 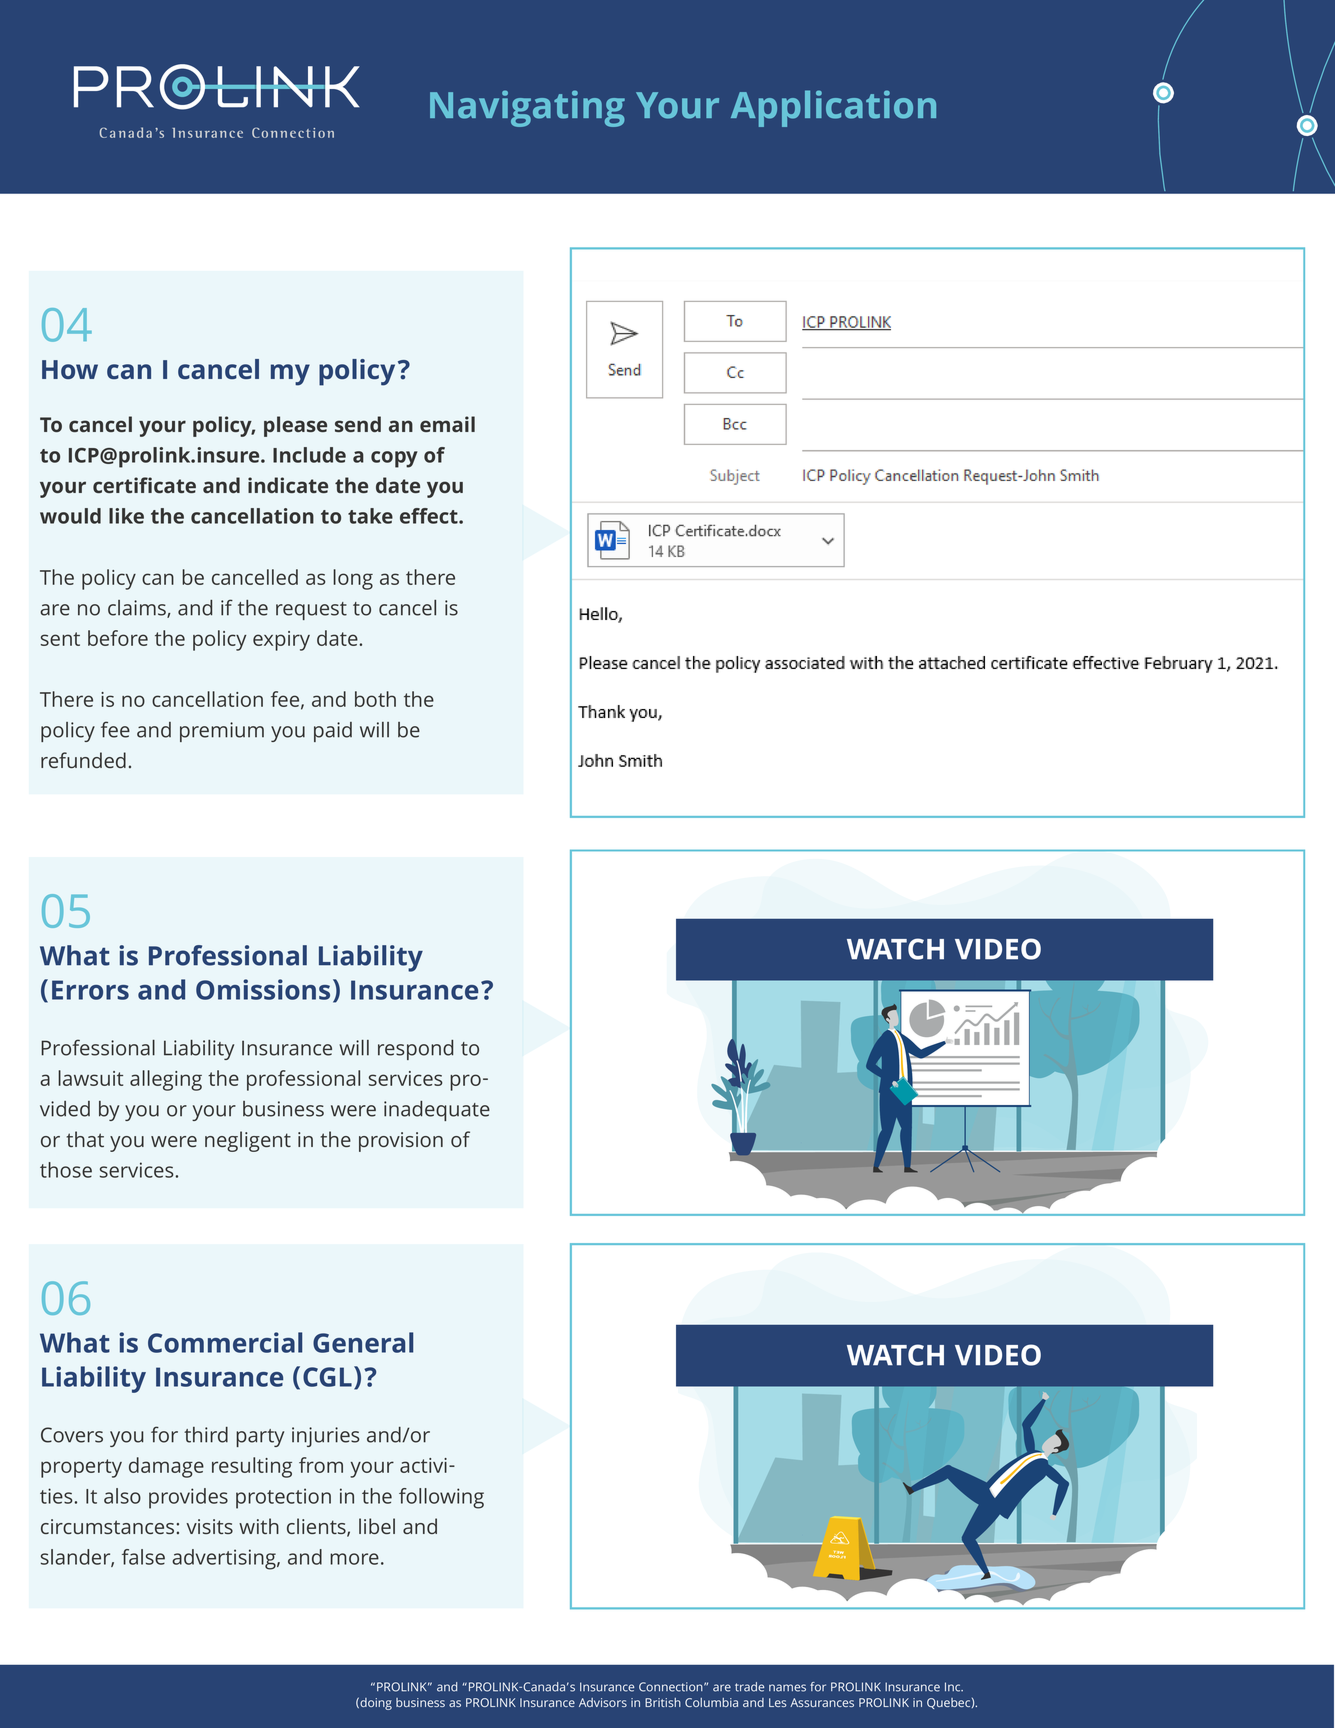 I want to click on provision, so click(x=401, y=1142).
